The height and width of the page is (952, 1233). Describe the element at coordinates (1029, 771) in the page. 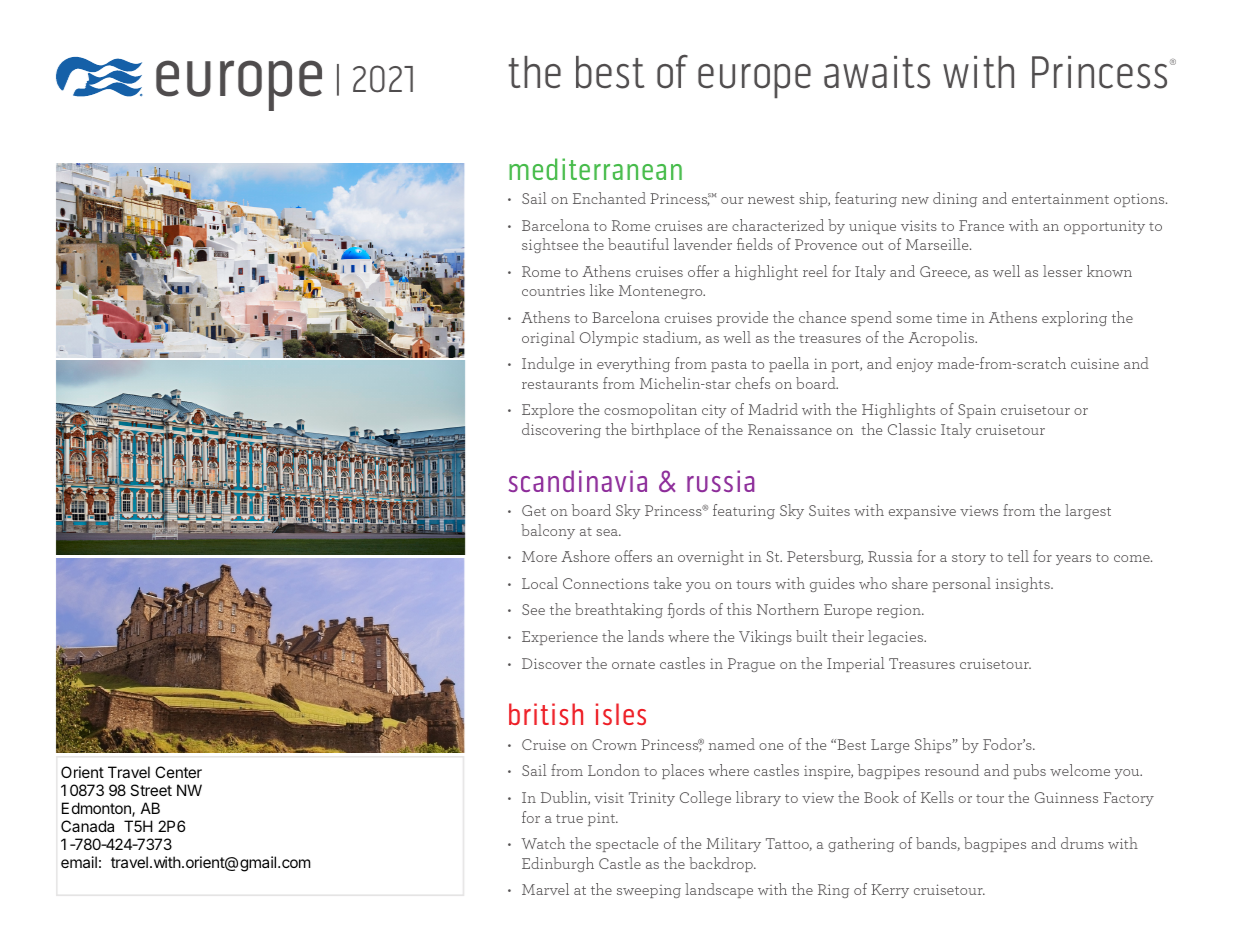

I see `pubs` at that location.
